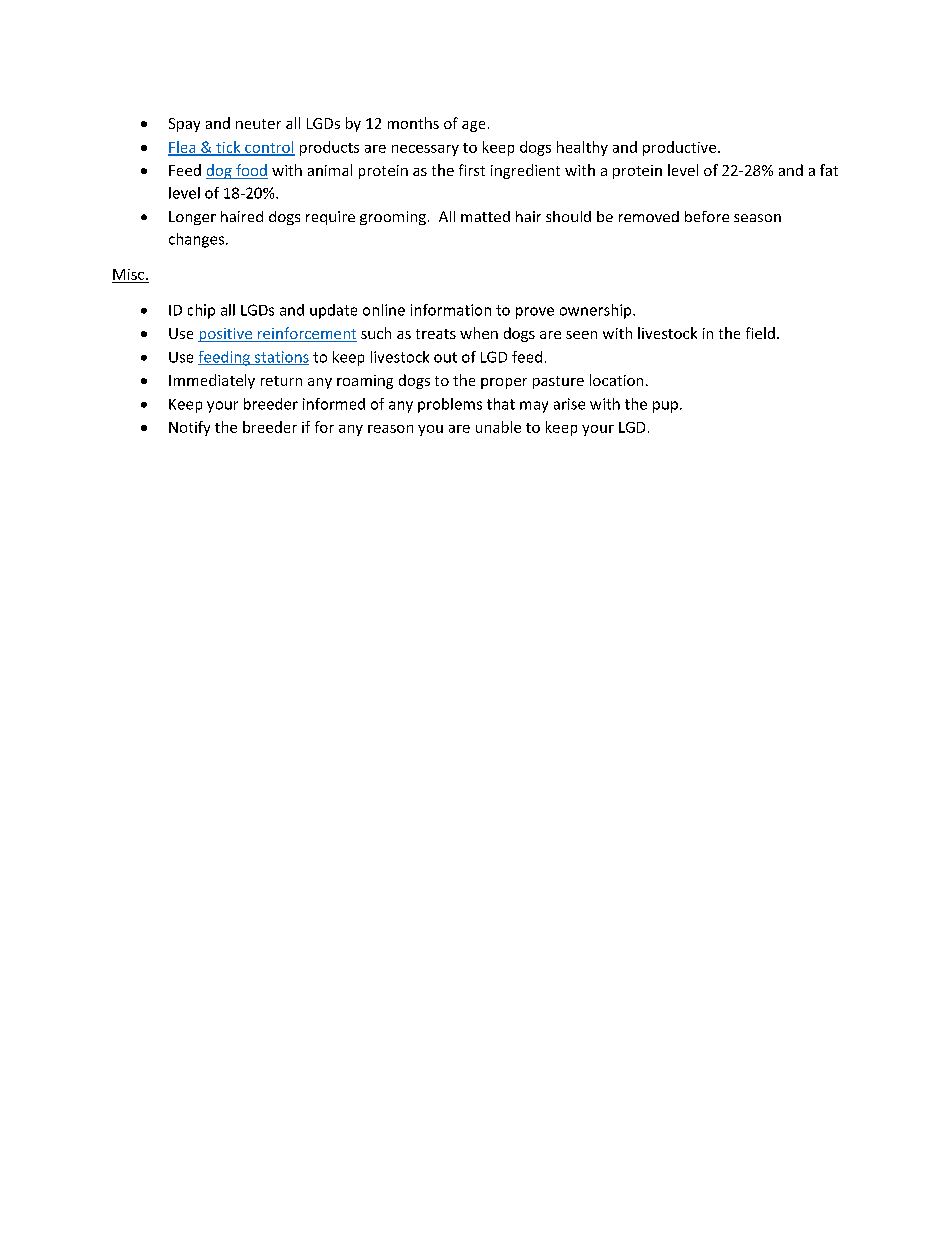 Image resolution: width=952 pixels, height=1233 pixels. I want to click on unable, so click(498, 427).
